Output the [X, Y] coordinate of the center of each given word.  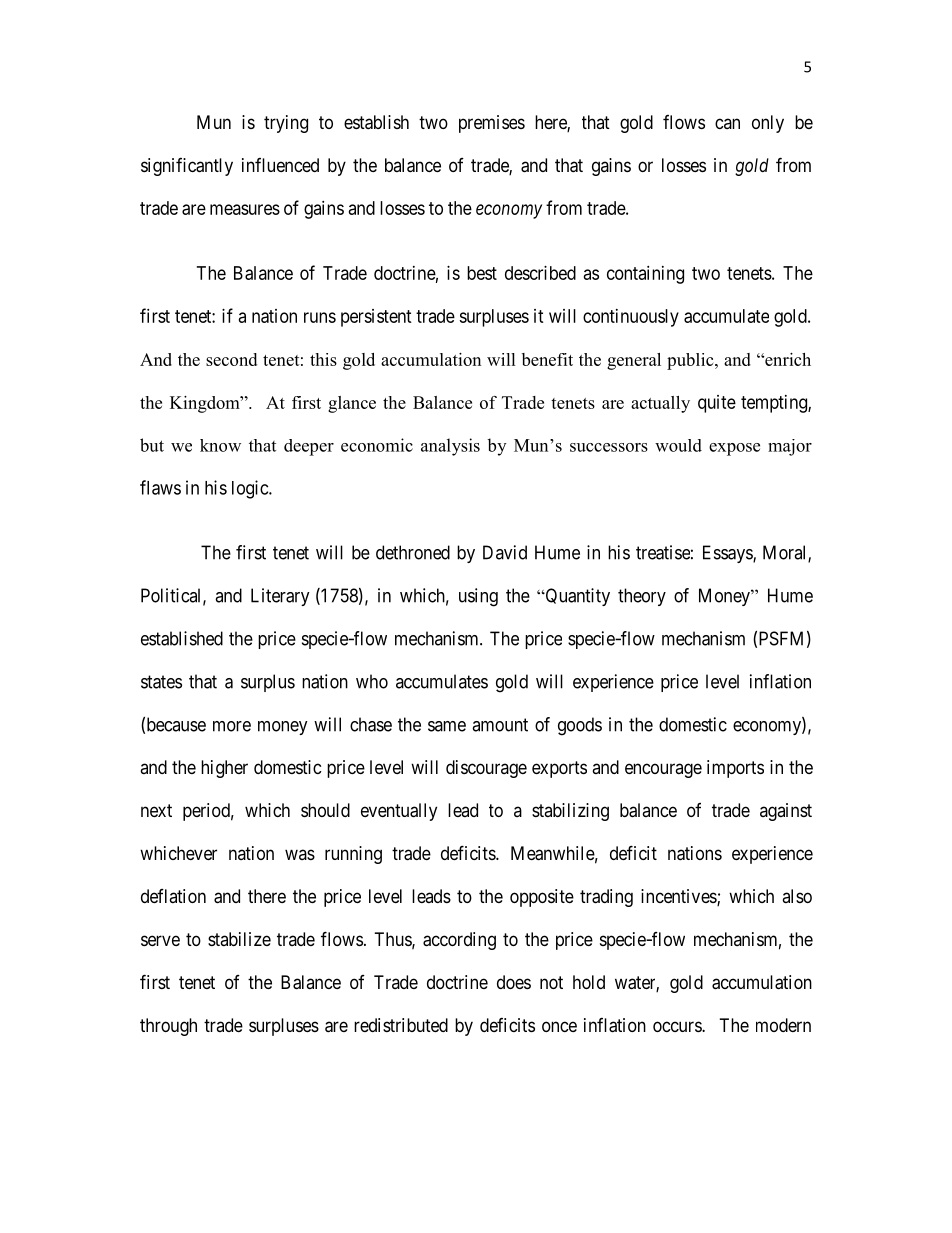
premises [492, 124]
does [514, 982]
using [478, 597]
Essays [728, 554]
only [768, 124]
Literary [280, 597]
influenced [280, 165]
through [168, 1027]
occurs [678, 1026]
